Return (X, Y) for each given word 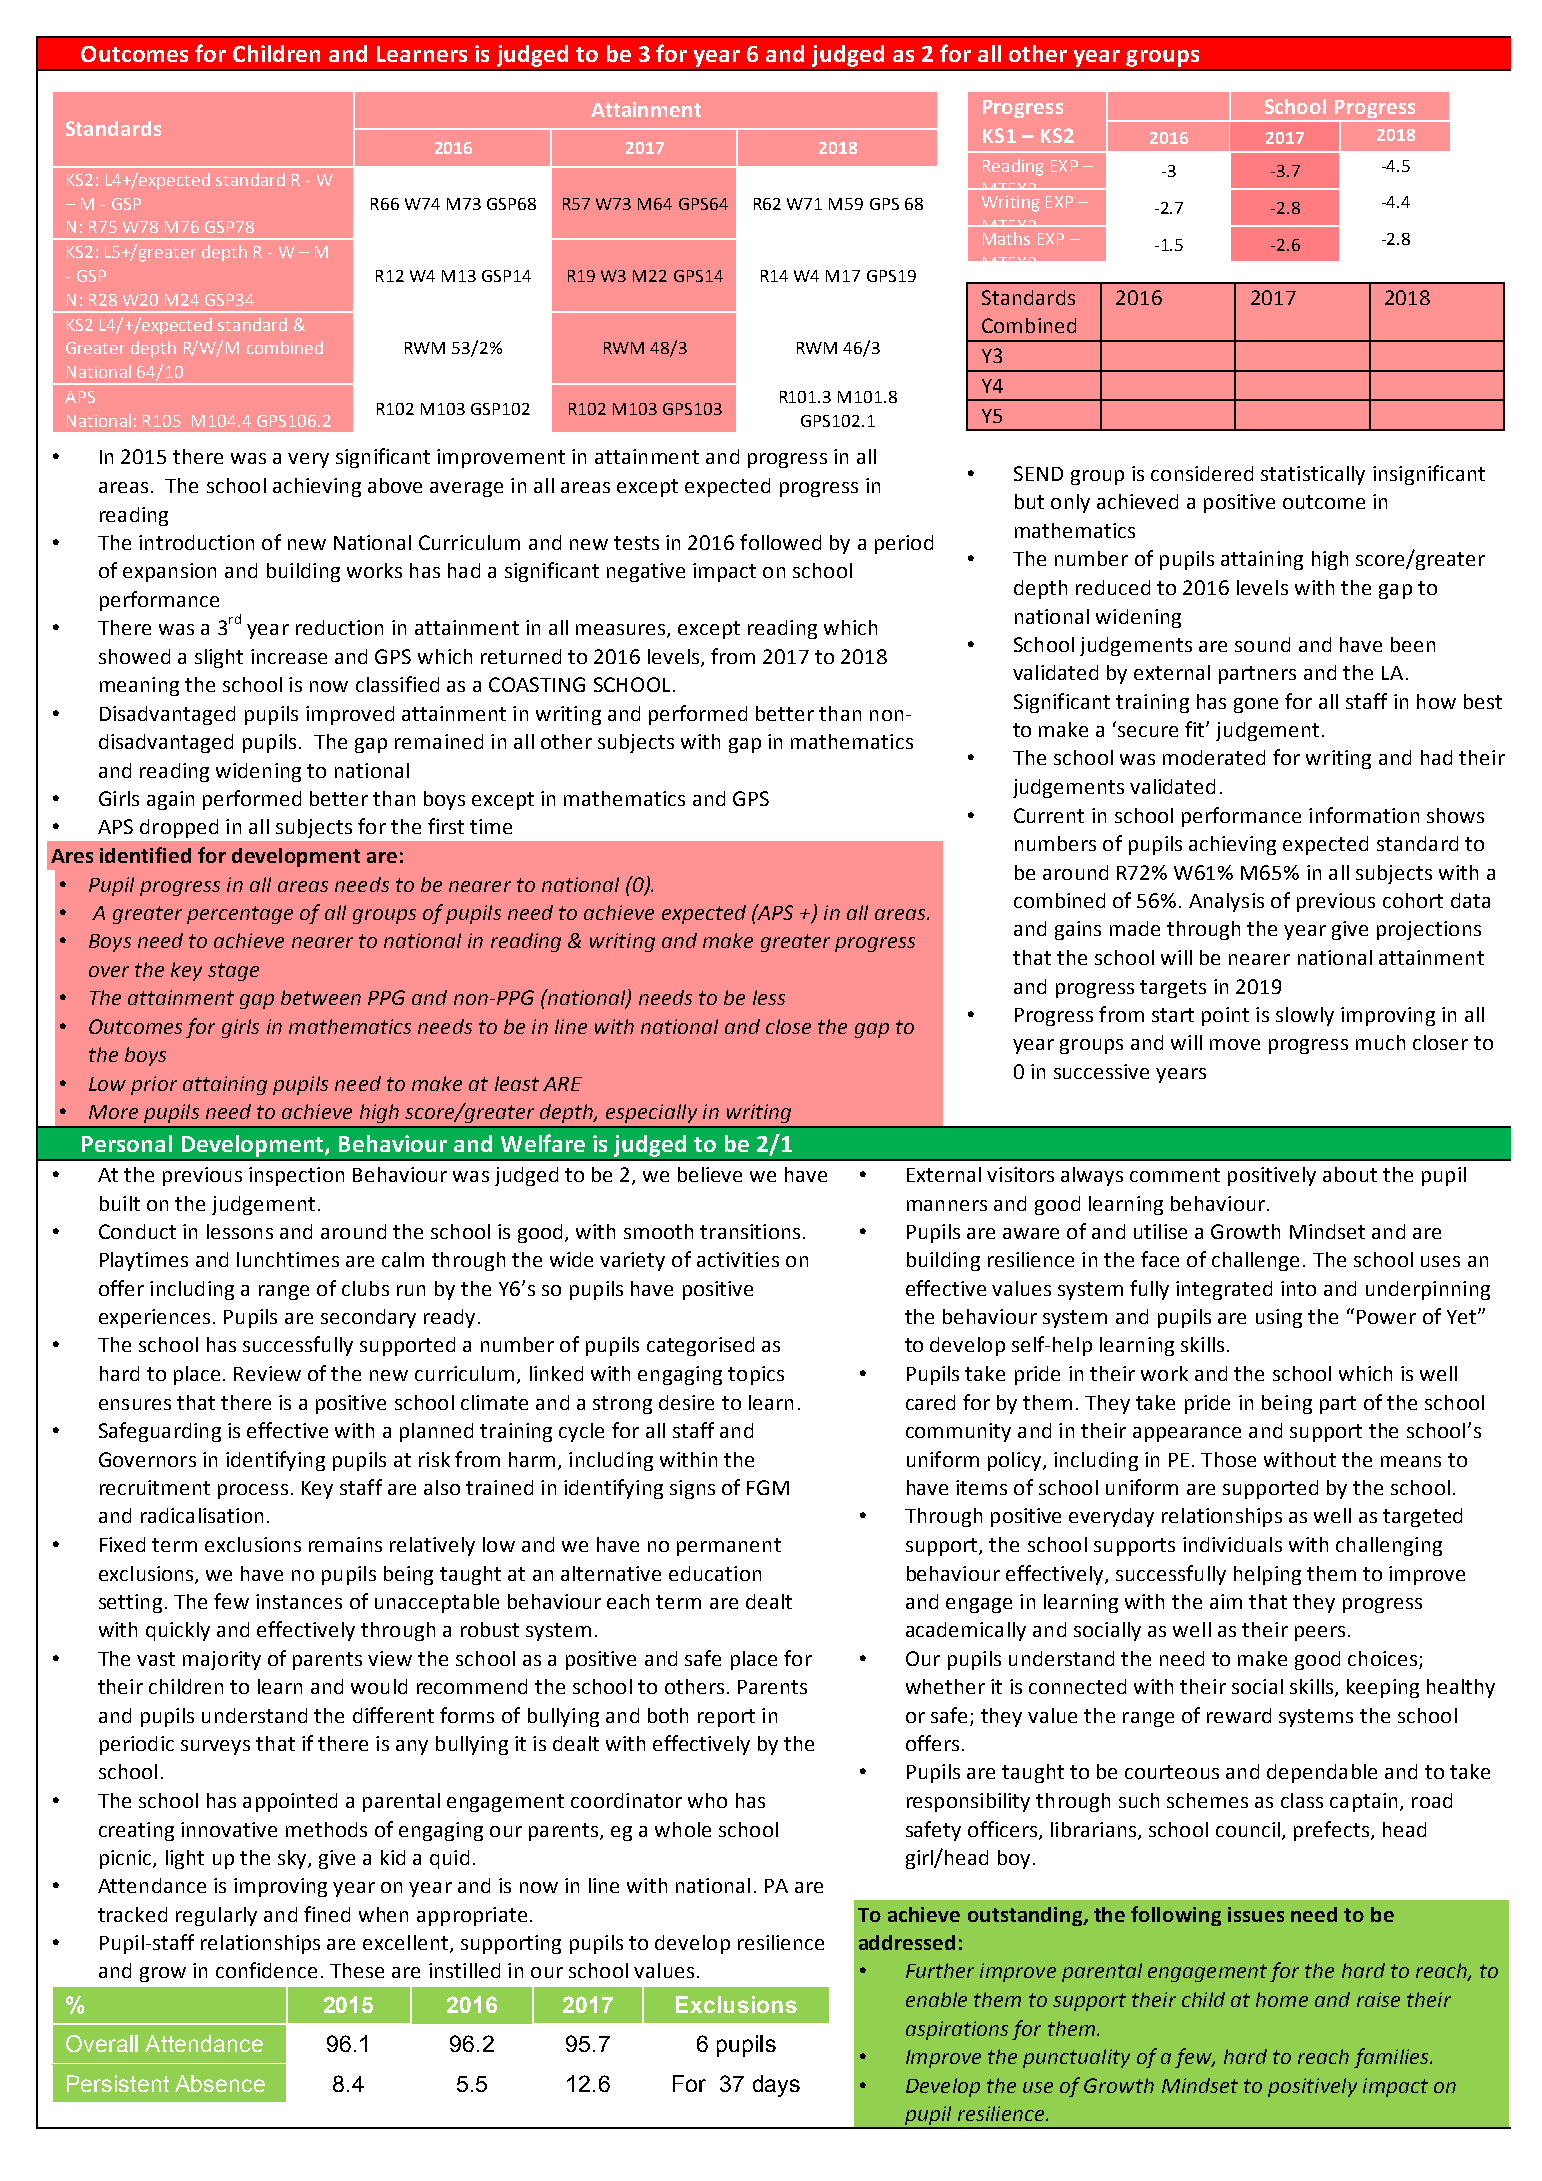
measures (622, 631)
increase (289, 656)
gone (1256, 705)
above (395, 485)
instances (299, 1601)
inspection (296, 1176)
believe (710, 1174)
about (1350, 1174)
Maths (1006, 238)
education (715, 1573)
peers (1320, 1633)
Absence (220, 2083)
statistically (1313, 475)
